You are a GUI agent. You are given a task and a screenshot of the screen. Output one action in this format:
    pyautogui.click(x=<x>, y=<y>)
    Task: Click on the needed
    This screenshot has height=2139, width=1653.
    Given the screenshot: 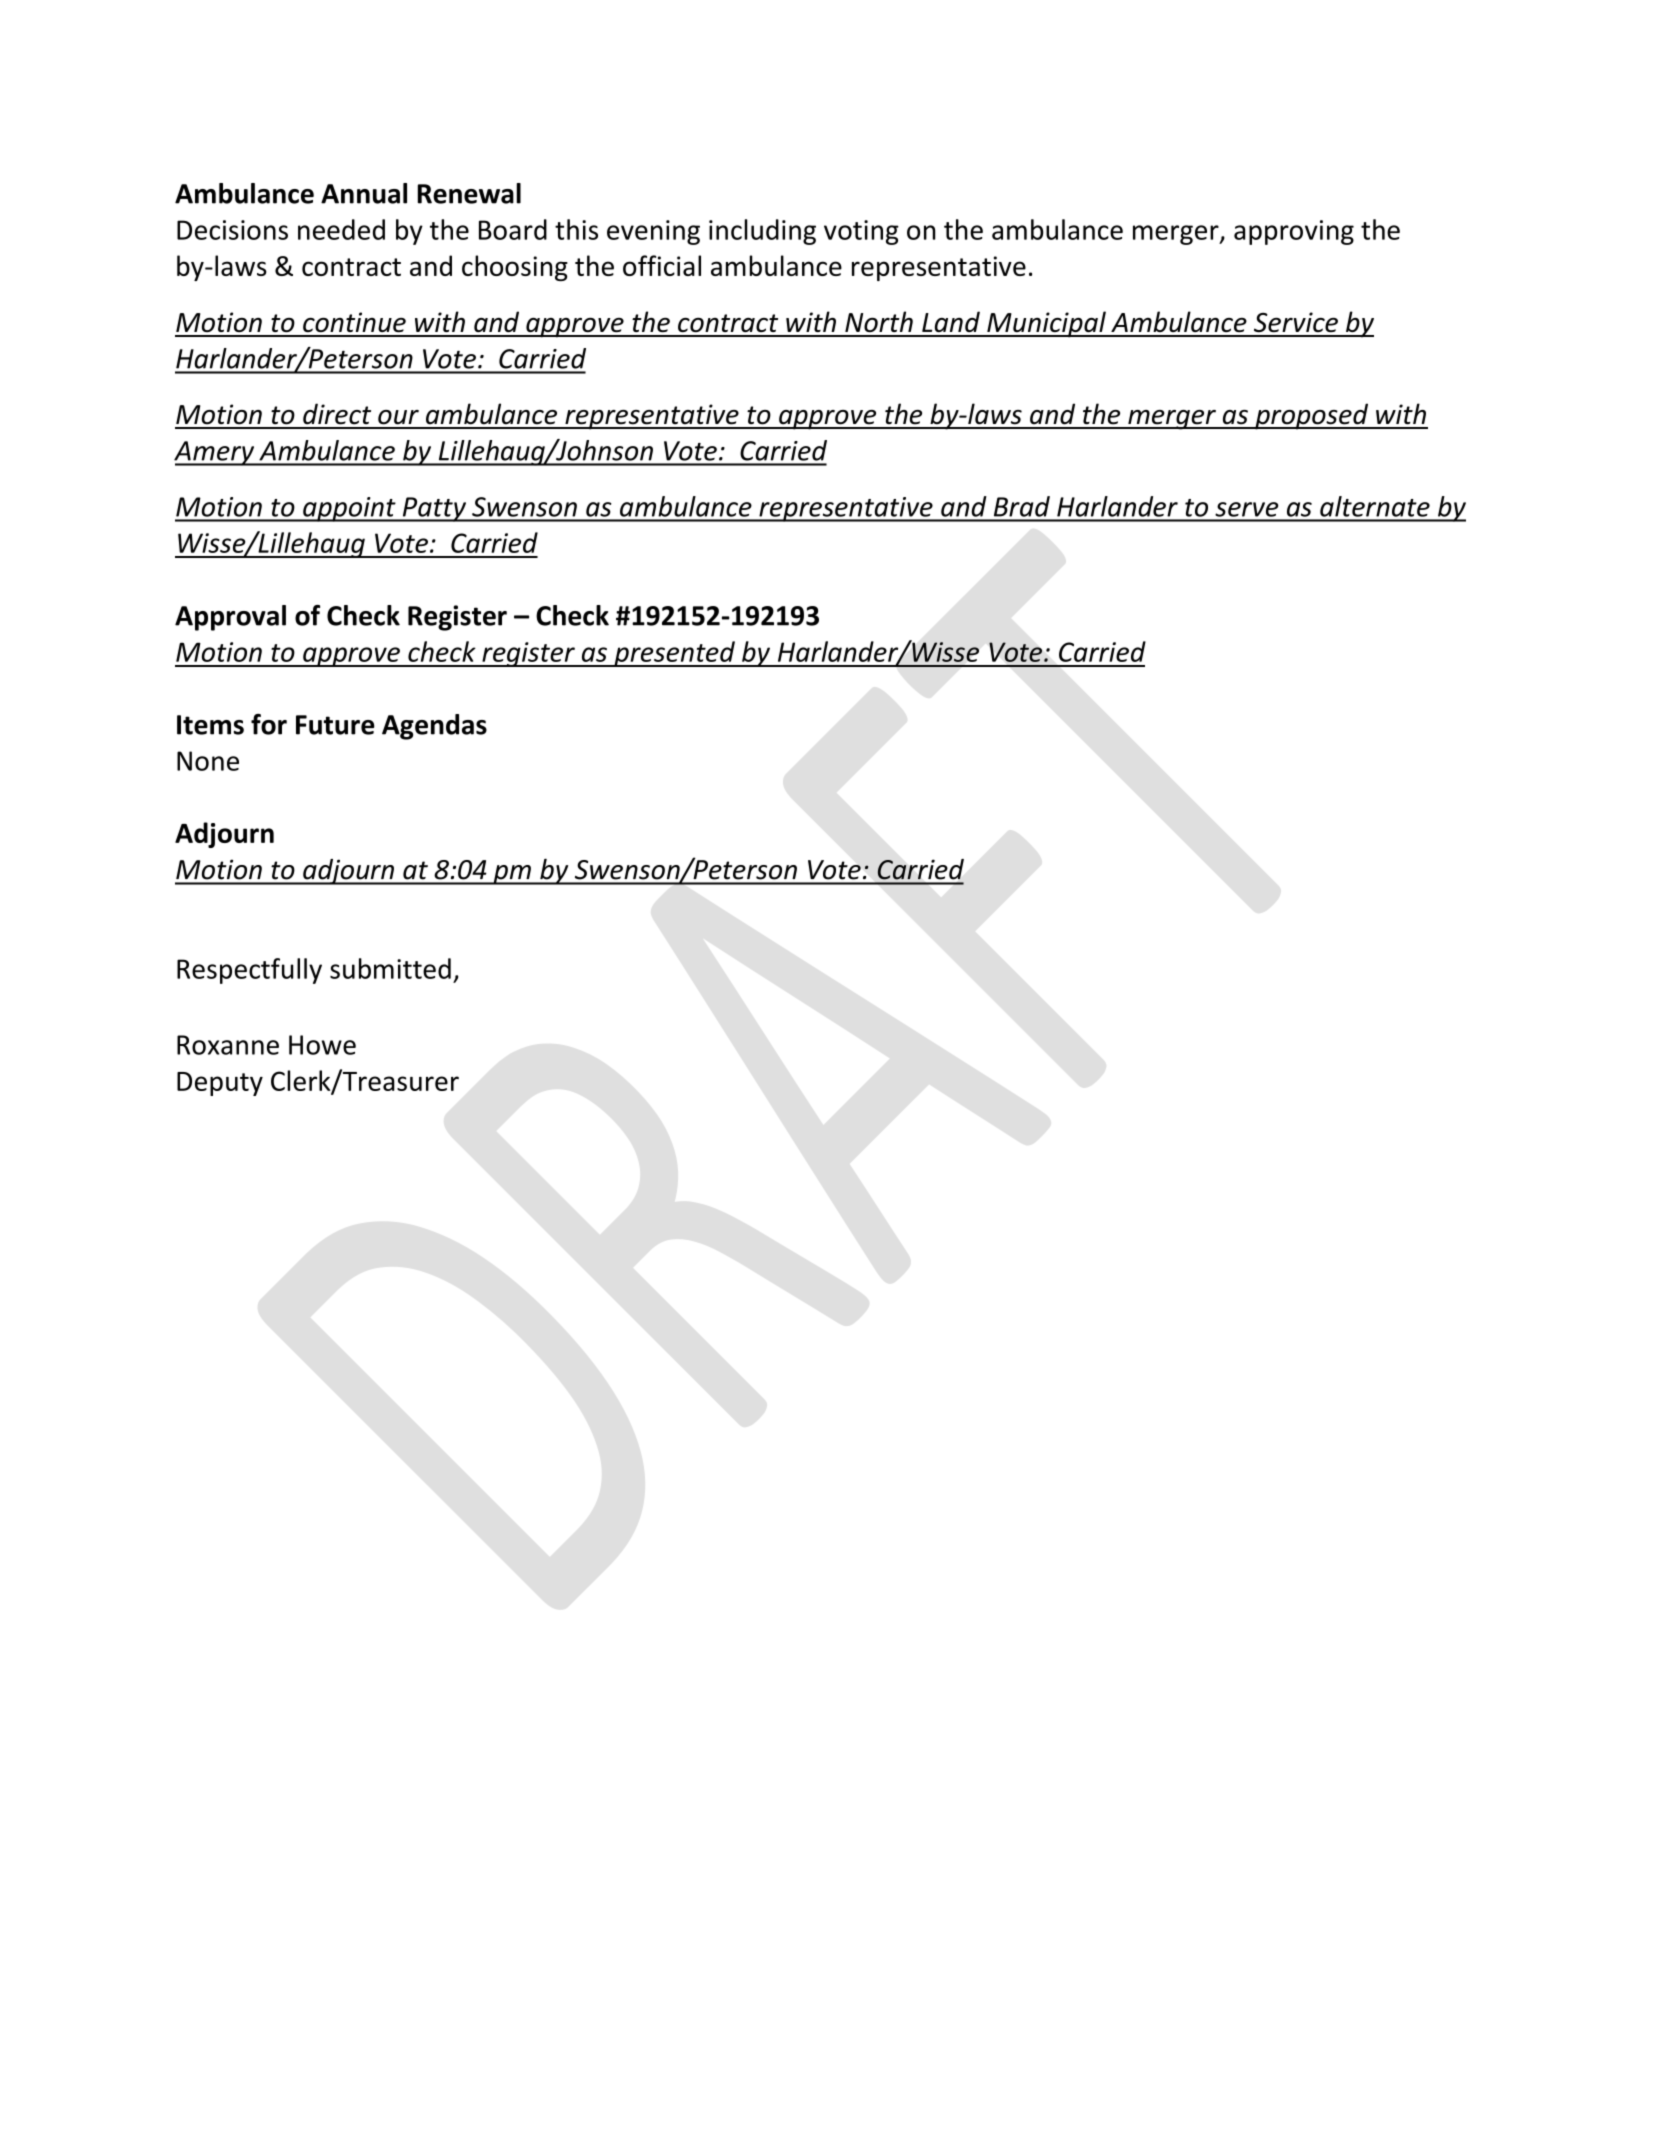 What is the action you would take?
    pyautogui.click(x=341, y=229)
